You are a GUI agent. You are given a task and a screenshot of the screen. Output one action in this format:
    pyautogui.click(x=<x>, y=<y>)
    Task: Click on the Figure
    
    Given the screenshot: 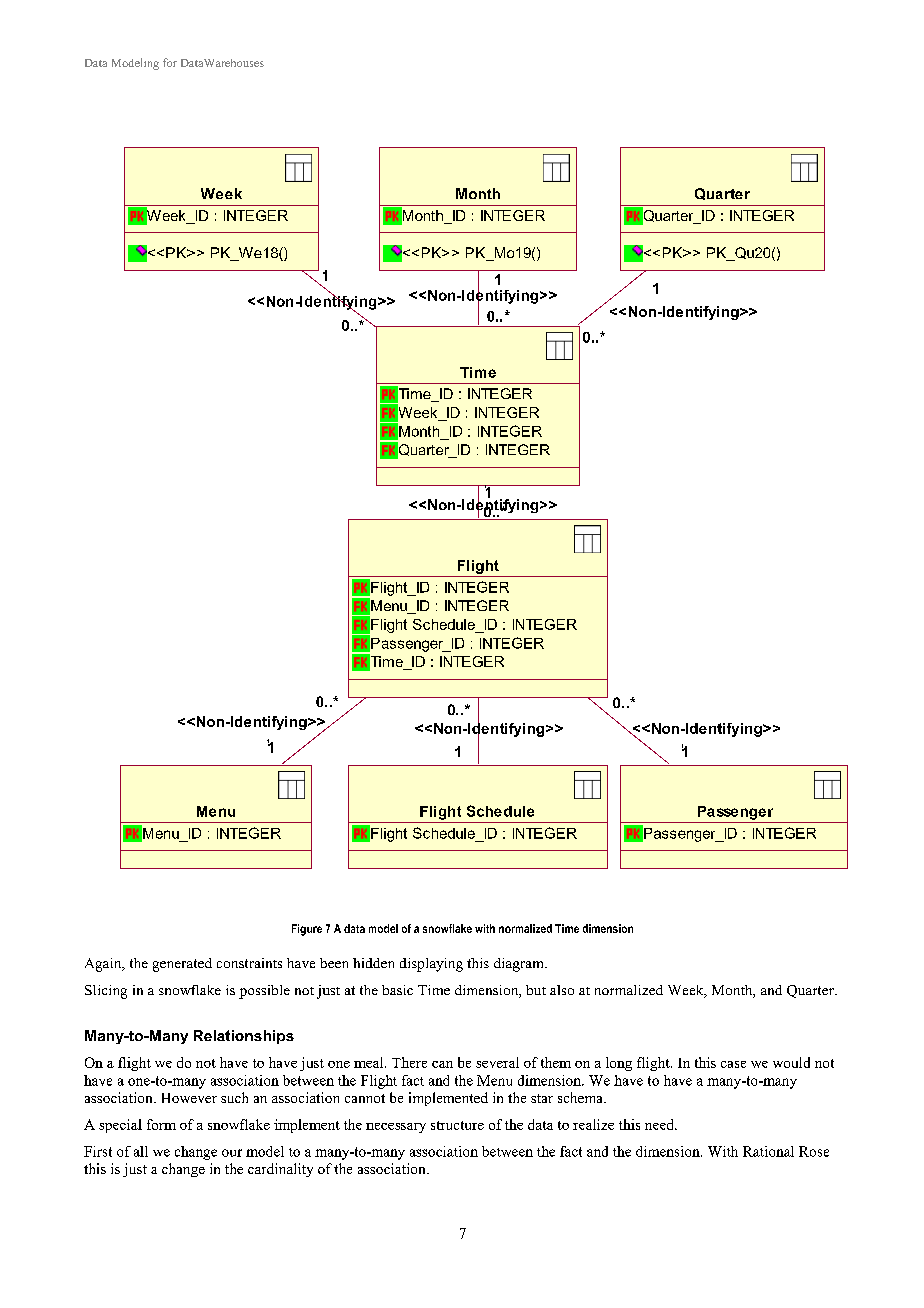 What is the action you would take?
    pyautogui.click(x=307, y=930)
